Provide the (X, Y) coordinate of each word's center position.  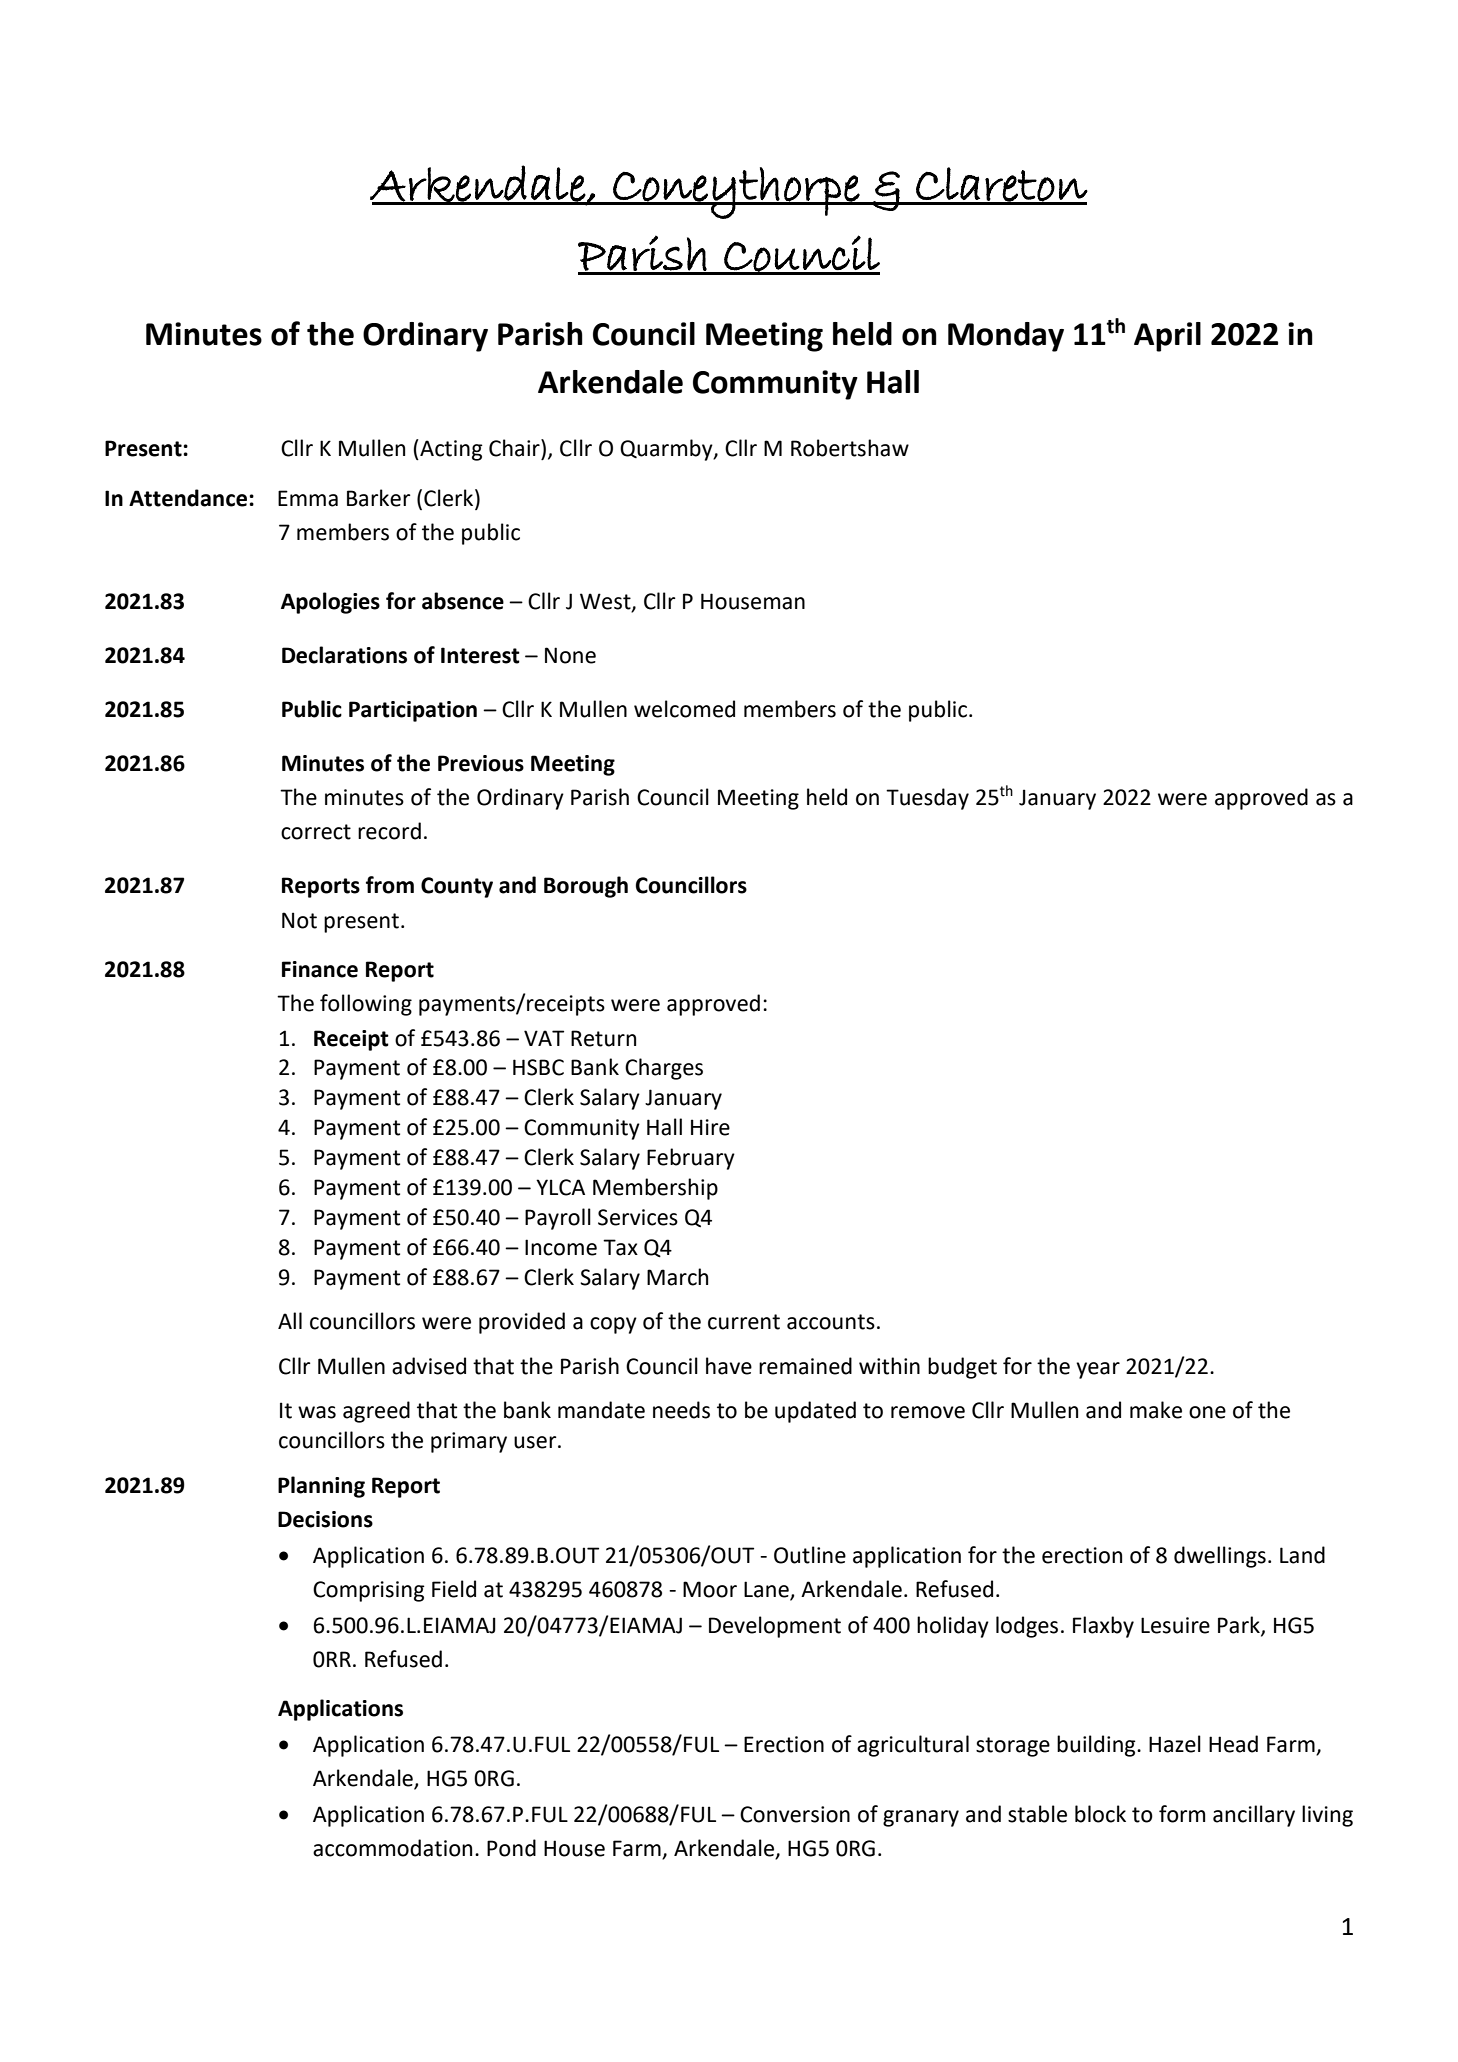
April (1167, 337)
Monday (1006, 337)
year (1098, 1370)
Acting (450, 450)
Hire (710, 1127)
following (366, 1005)
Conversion (795, 1814)
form (1182, 1814)
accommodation (392, 1848)
